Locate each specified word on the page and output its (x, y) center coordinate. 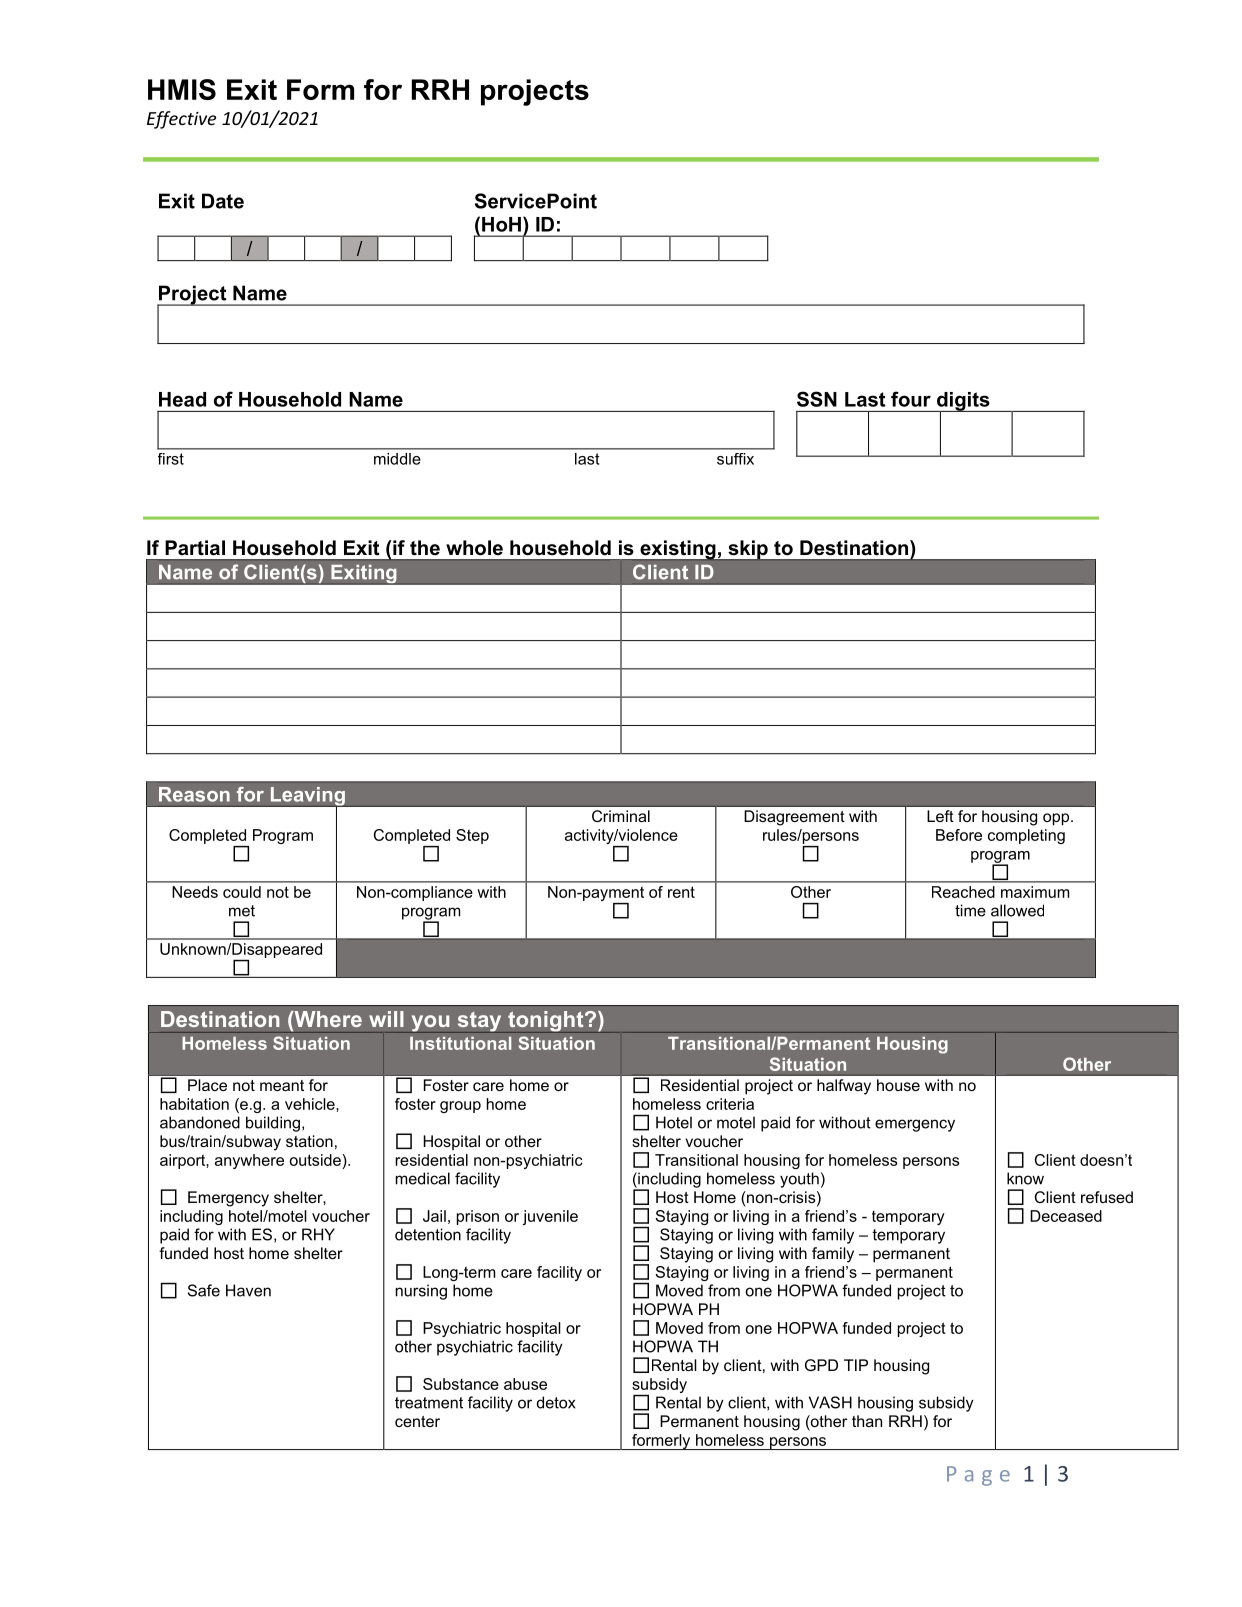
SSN (817, 399)
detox (556, 1402)
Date (223, 201)
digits (963, 402)
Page (978, 1476)
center (417, 1421)
